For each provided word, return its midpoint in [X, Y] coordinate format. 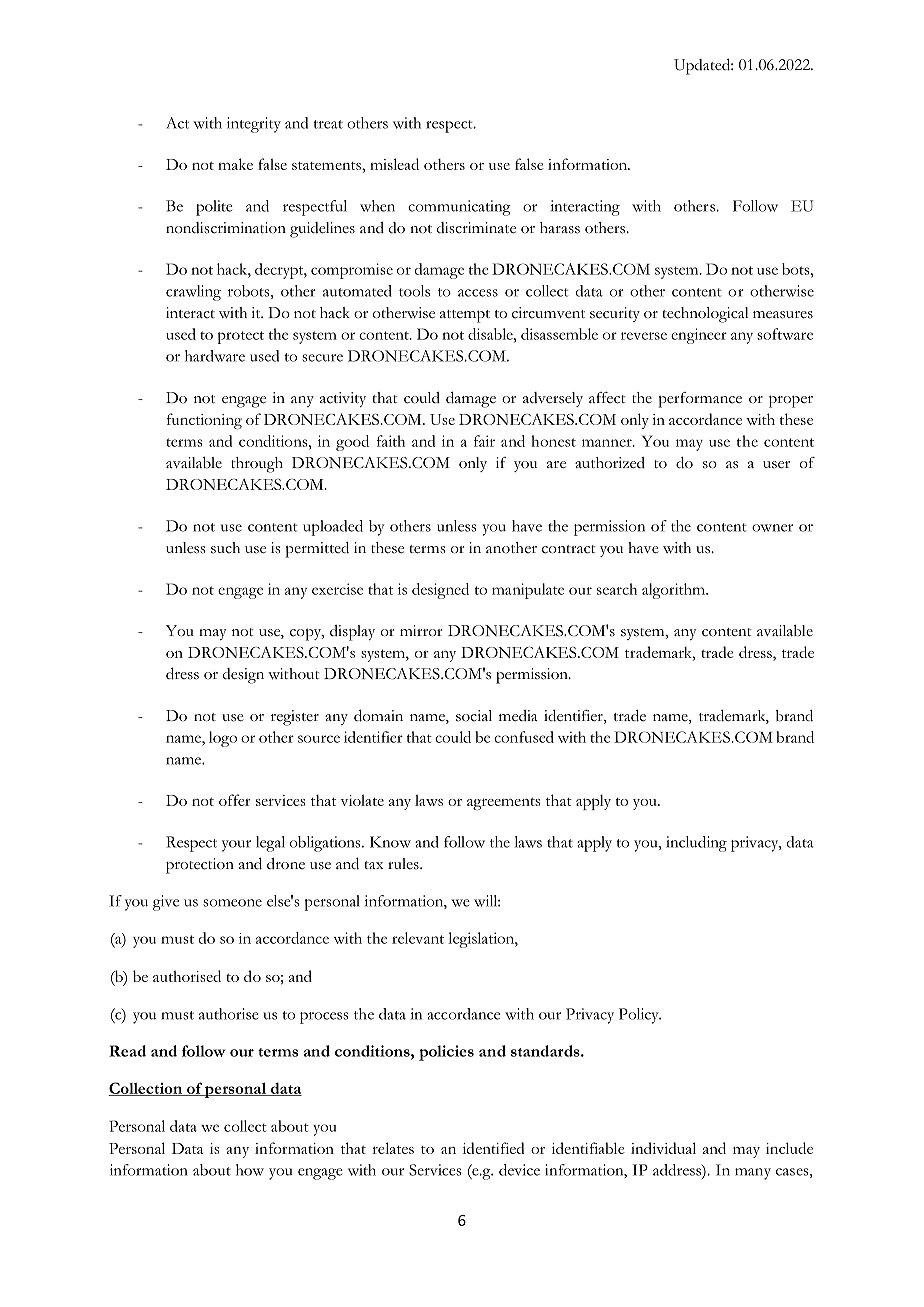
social [474, 716]
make [235, 164]
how [250, 1170]
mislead [394, 164]
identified [494, 1148]
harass [560, 228]
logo [223, 739]
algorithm [674, 591]
